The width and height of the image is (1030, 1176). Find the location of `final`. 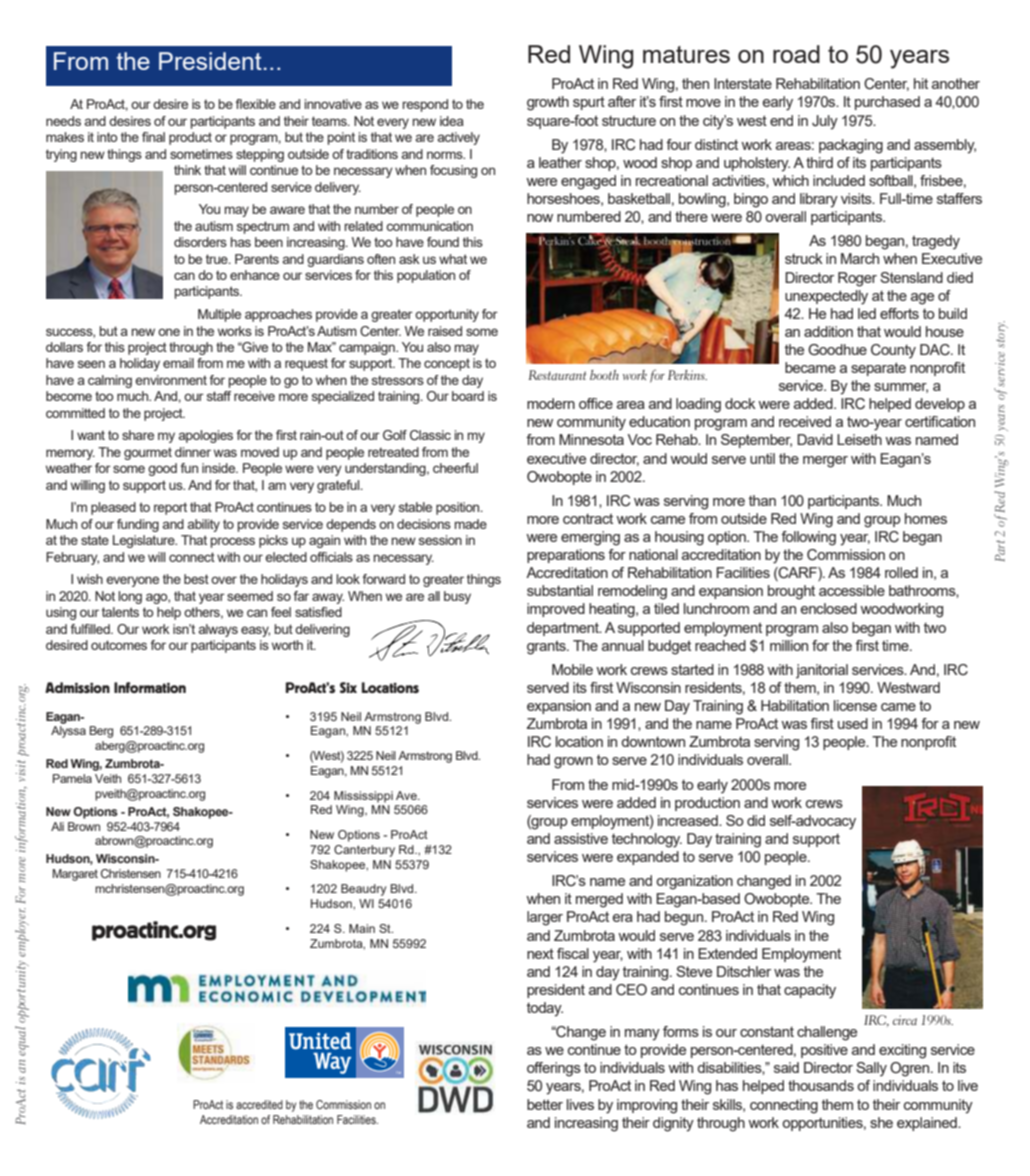

final is located at coordinates (153, 137).
